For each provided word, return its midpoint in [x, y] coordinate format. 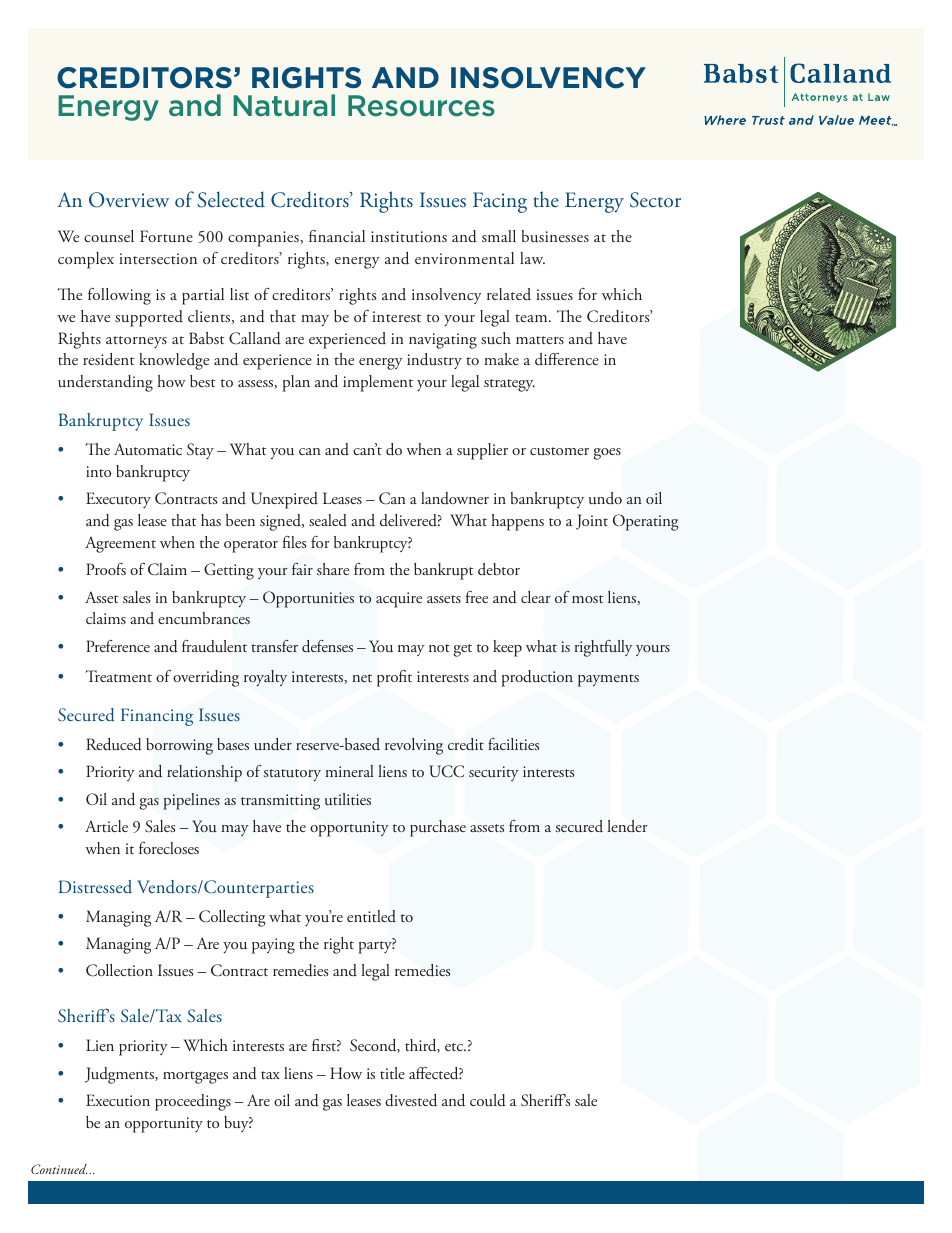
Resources [421, 106]
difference [567, 359]
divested [411, 1100]
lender [628, 826]
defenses [327, 646]
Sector [655, 200]
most [588, 599]
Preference [118, 646]
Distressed [95, 886]
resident [109, 359]
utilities [348, 799]
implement [378, 383]
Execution [118, 1100]
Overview [129, 200]
